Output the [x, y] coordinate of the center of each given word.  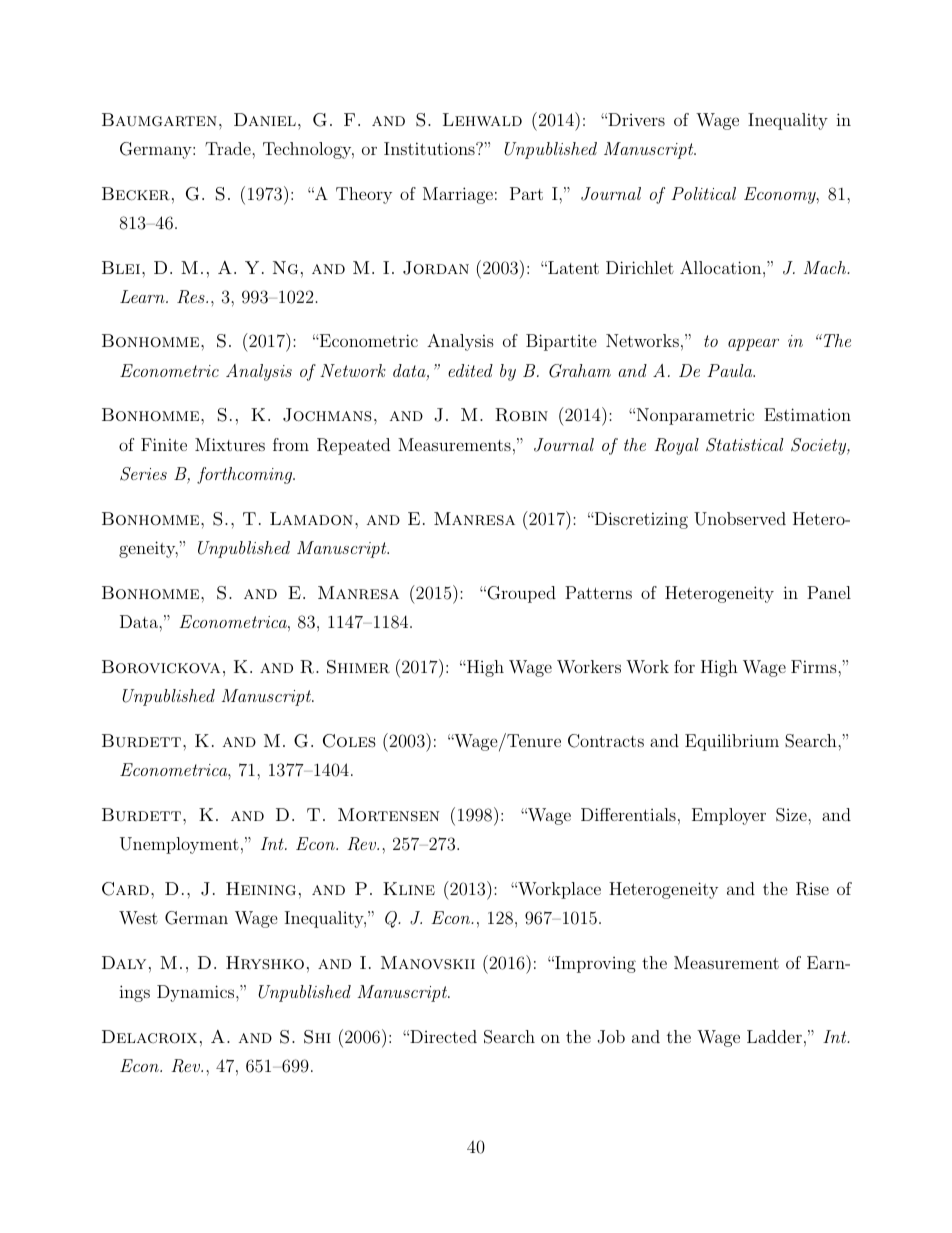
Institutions [430, 148]
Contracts [606, 741]
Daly [124, 962]
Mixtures [230, 444]
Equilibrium [732, 742]
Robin [521, 415]
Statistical [745, 445]
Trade [229, 148]
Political [703, 193]
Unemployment [179, 845]
